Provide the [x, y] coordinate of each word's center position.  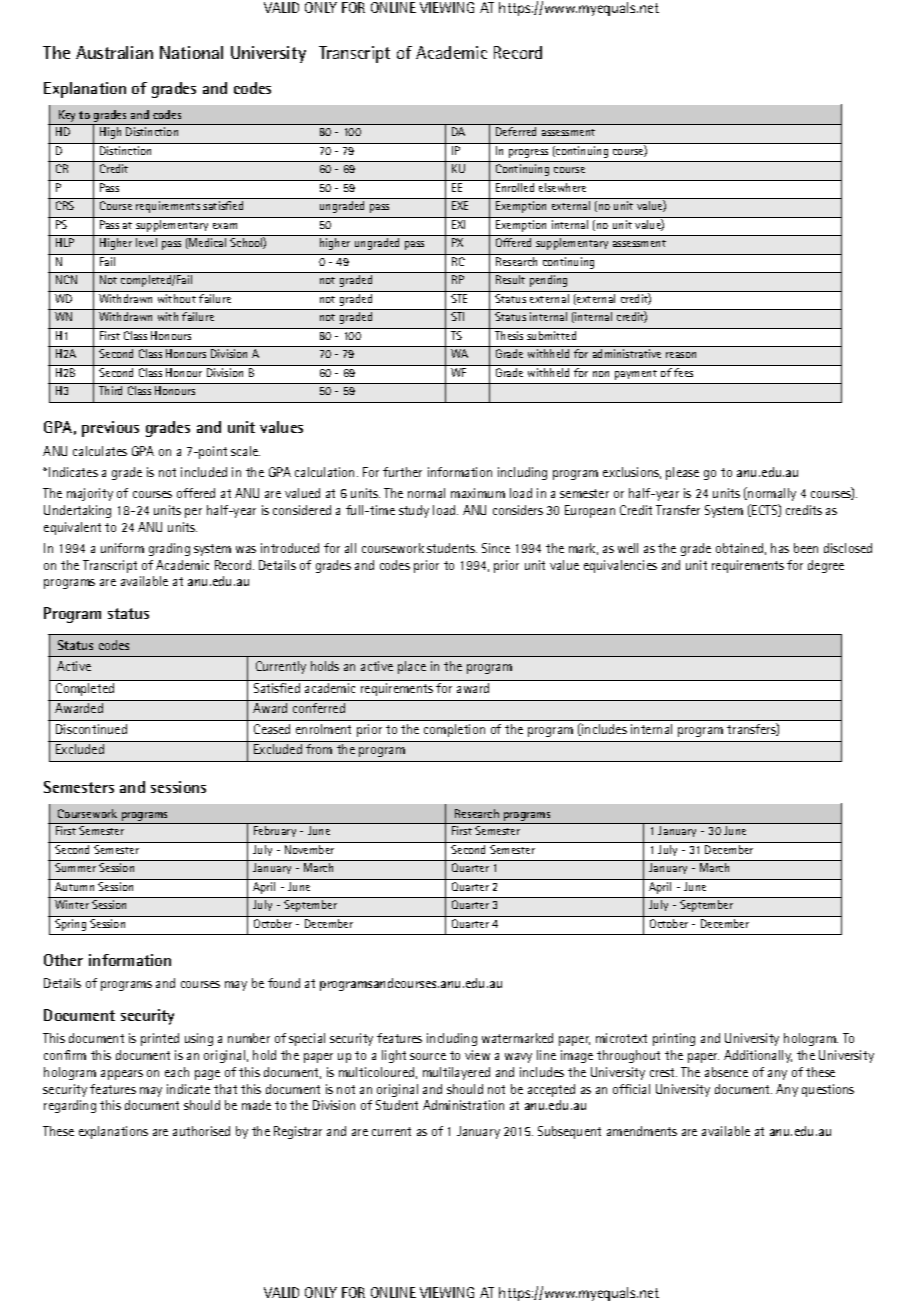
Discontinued [91, 729]
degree [826, 566]
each [177, 1072]
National [191, 52]
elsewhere [562, 187]
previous [110, 429]
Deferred [516, 131]
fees [683, 372]
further [402, 472]
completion [454, 730]
